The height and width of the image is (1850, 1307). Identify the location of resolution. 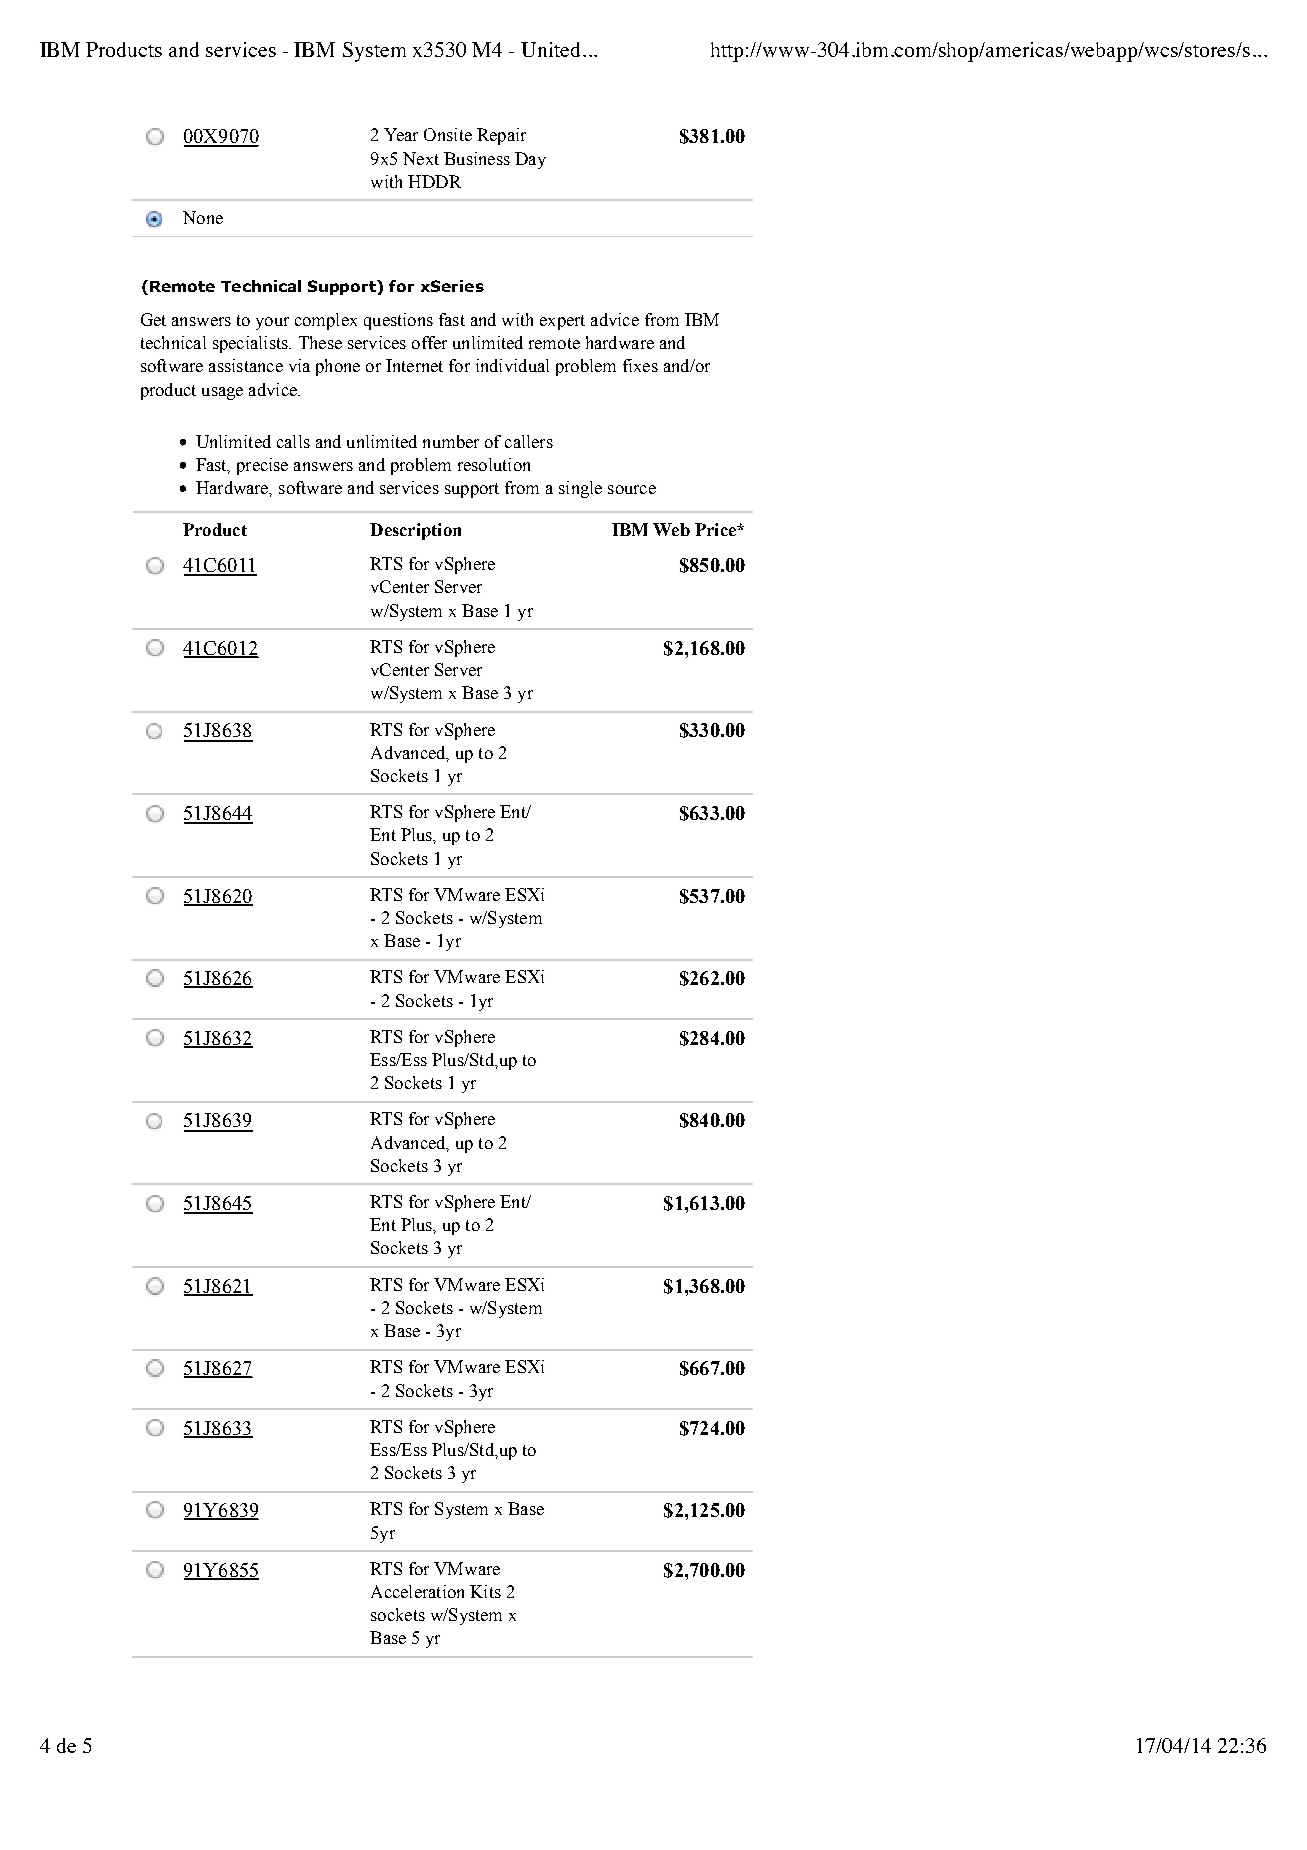
(494, 464).
